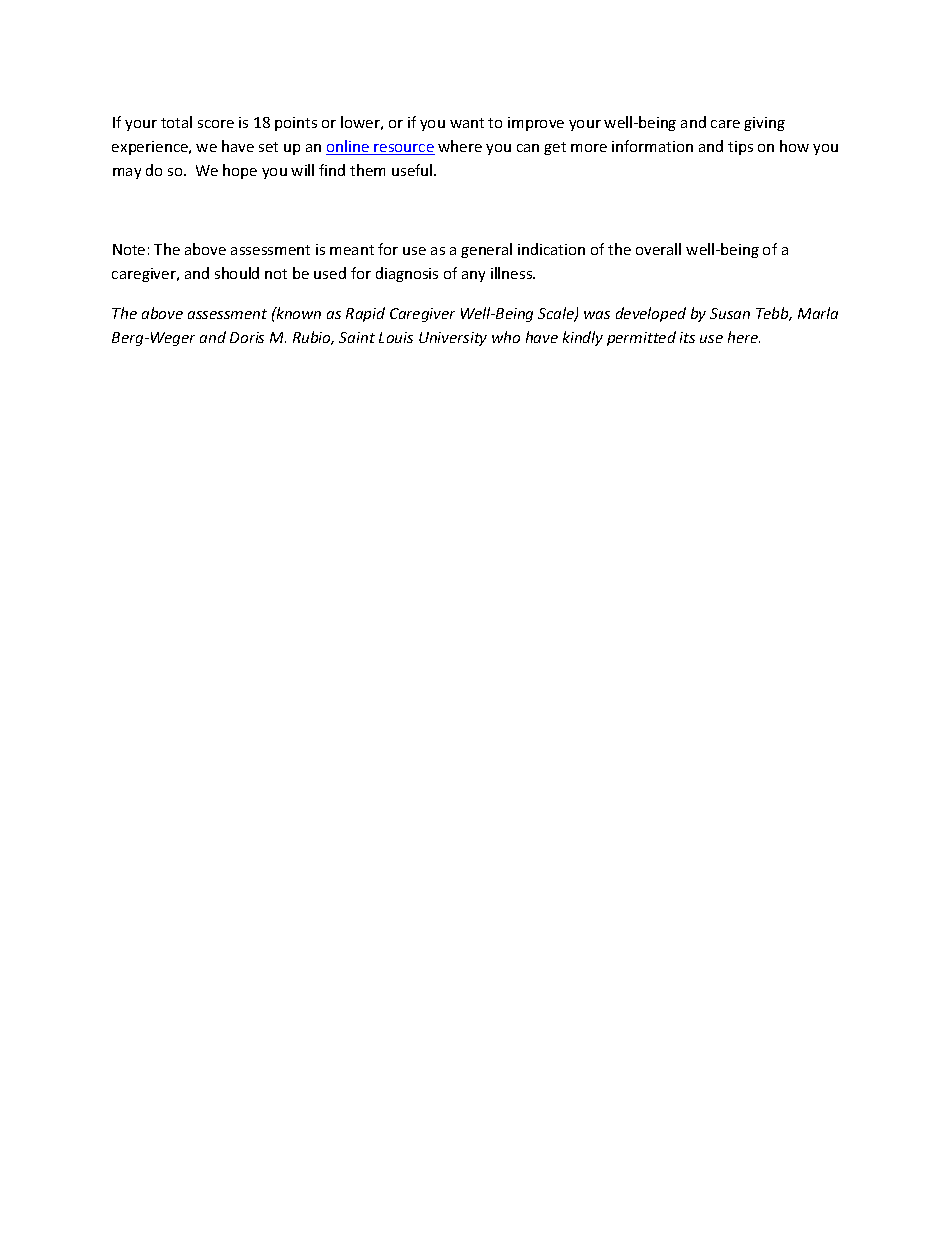 This page has width=952, height=1233. What do you see at coordinates (513, 273) in the page?
I see `illness` at bounding box center [513, 273].
